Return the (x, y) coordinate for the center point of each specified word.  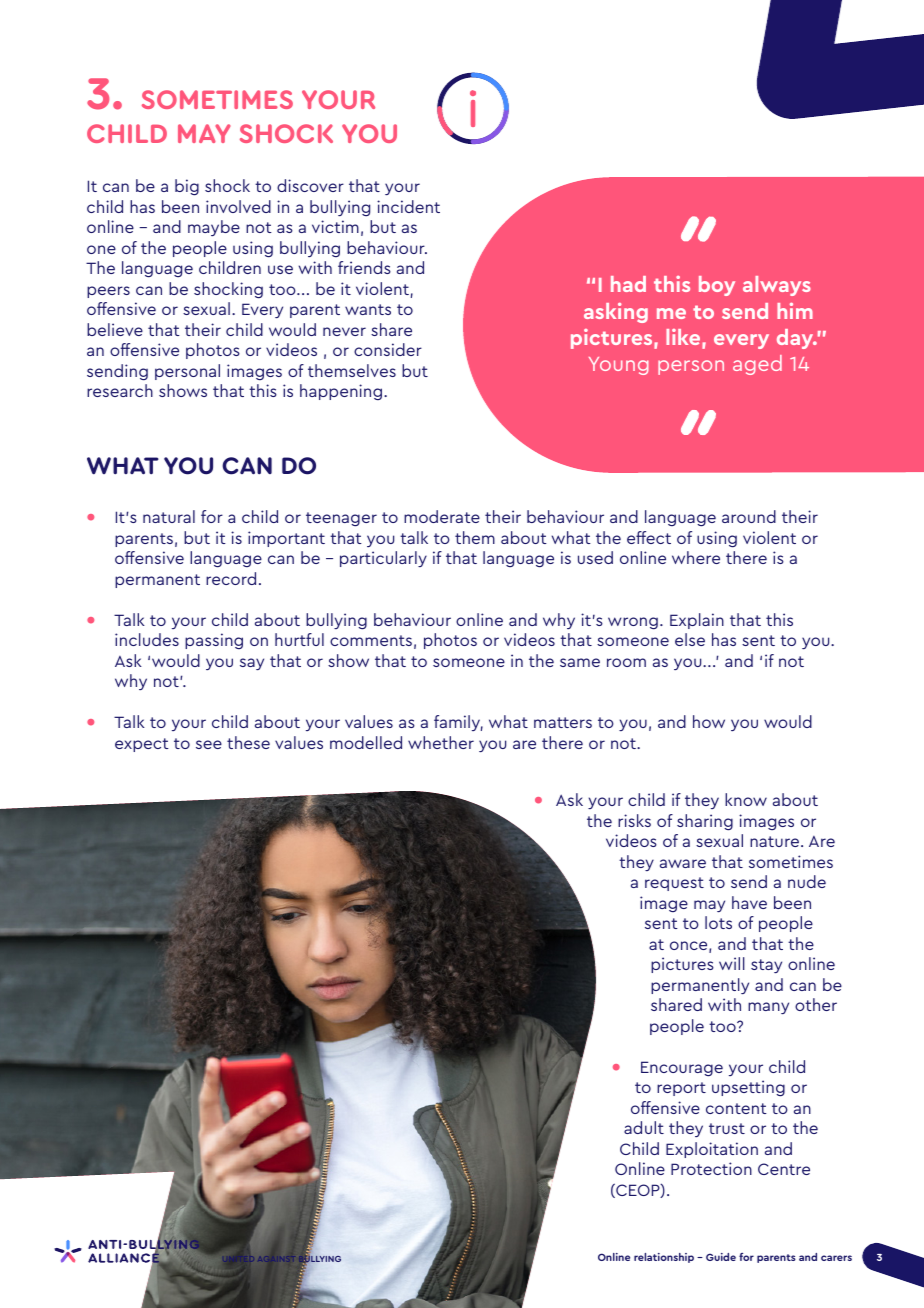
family (458, 723)
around (749, 516)
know (746, 799)
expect (142, 745)
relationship (664, 1258)
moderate (442, 516)
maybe (214, 228)
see (209, 744)
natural (169, 516)
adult (644, 1127)
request (674, 884)
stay (766, 966)
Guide (721, 1257)
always (777, 286)
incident (408, 206)
